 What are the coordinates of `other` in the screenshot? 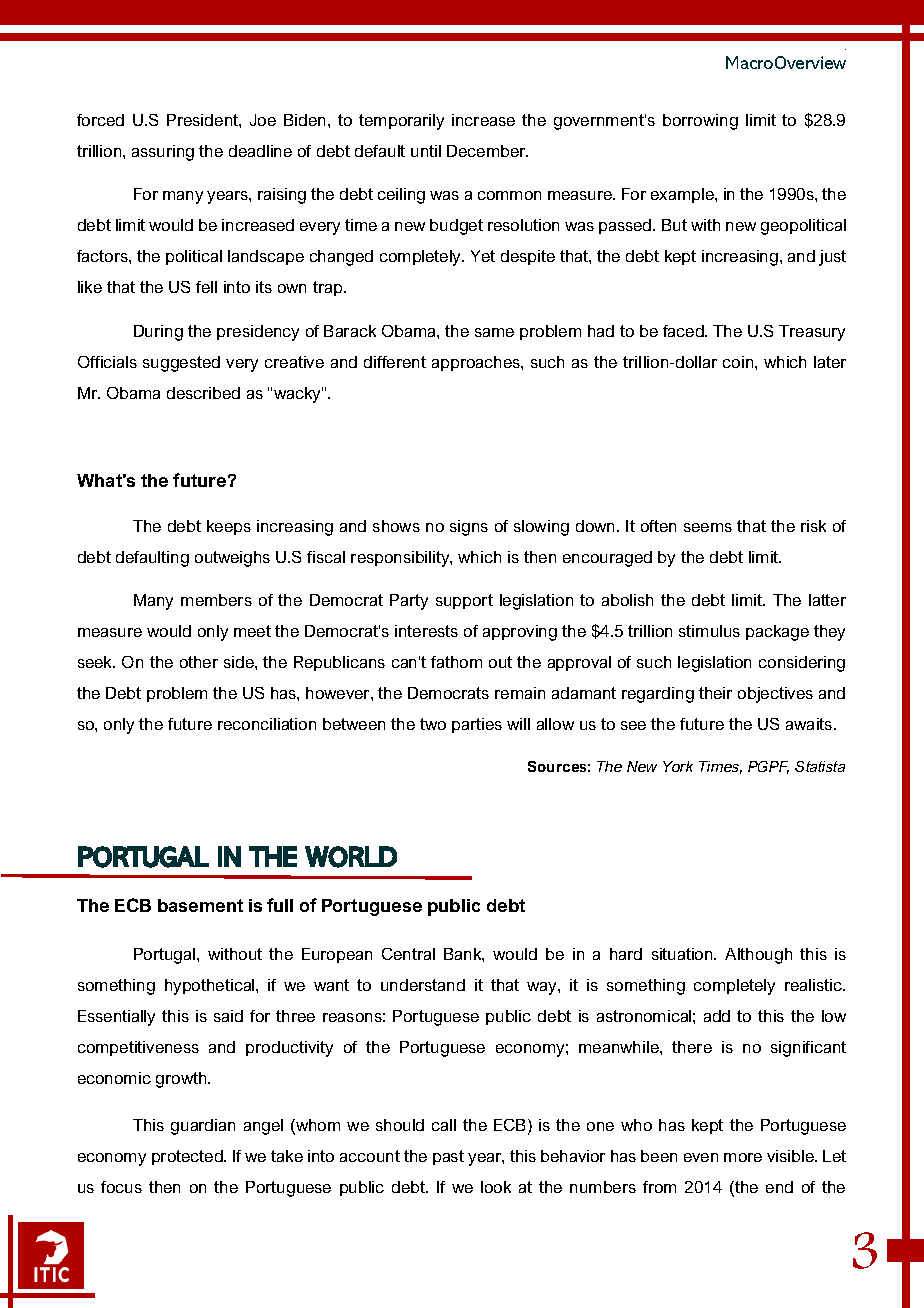 It's located at (199, 662).
